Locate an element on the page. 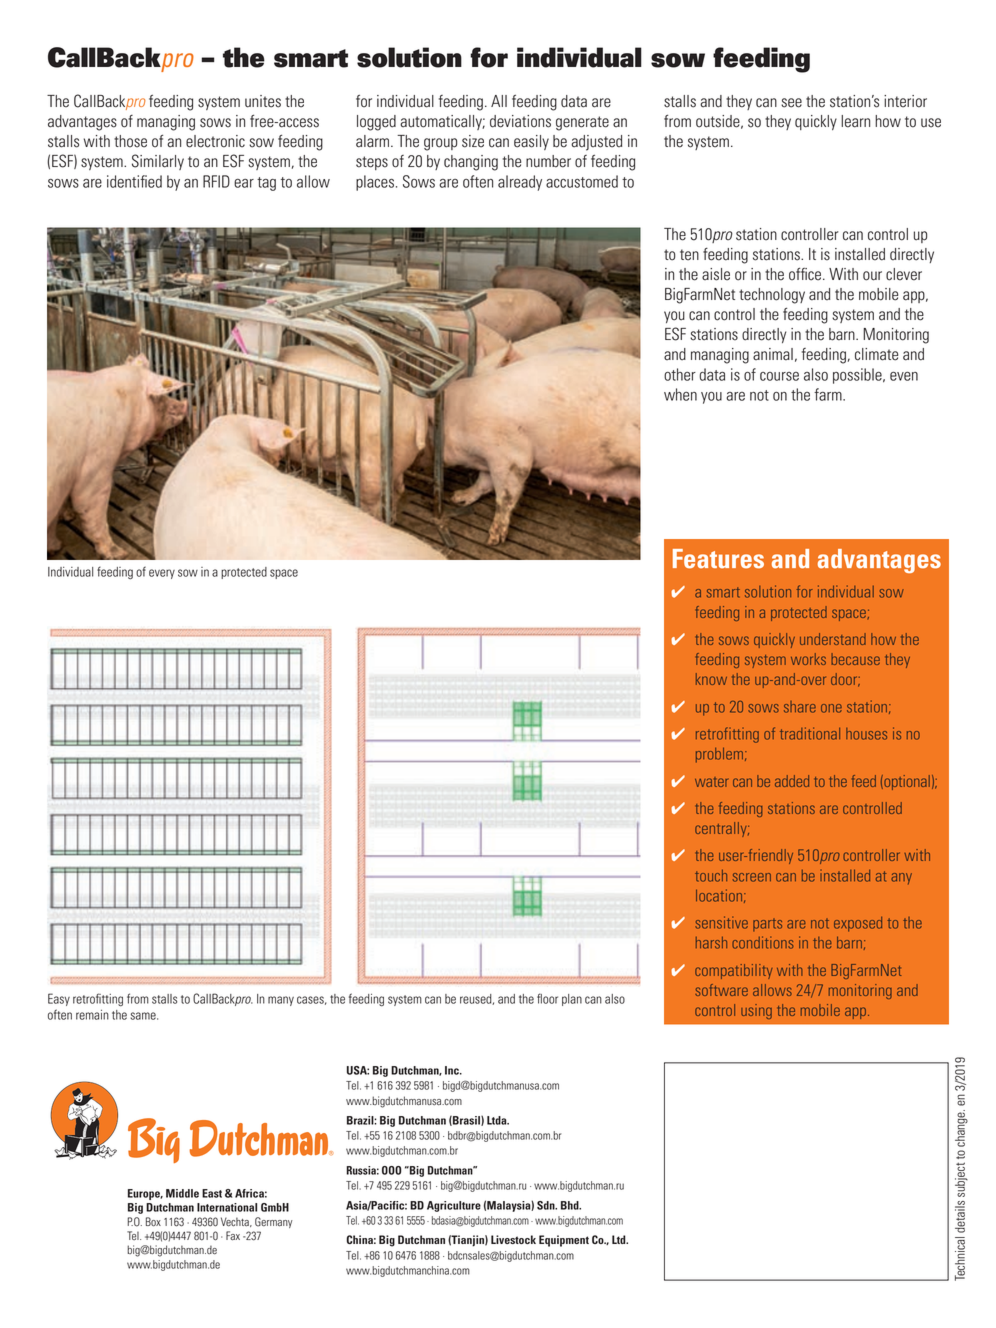 This document has width=996, height=1328. Easy is located at coordinates (59, 999).
